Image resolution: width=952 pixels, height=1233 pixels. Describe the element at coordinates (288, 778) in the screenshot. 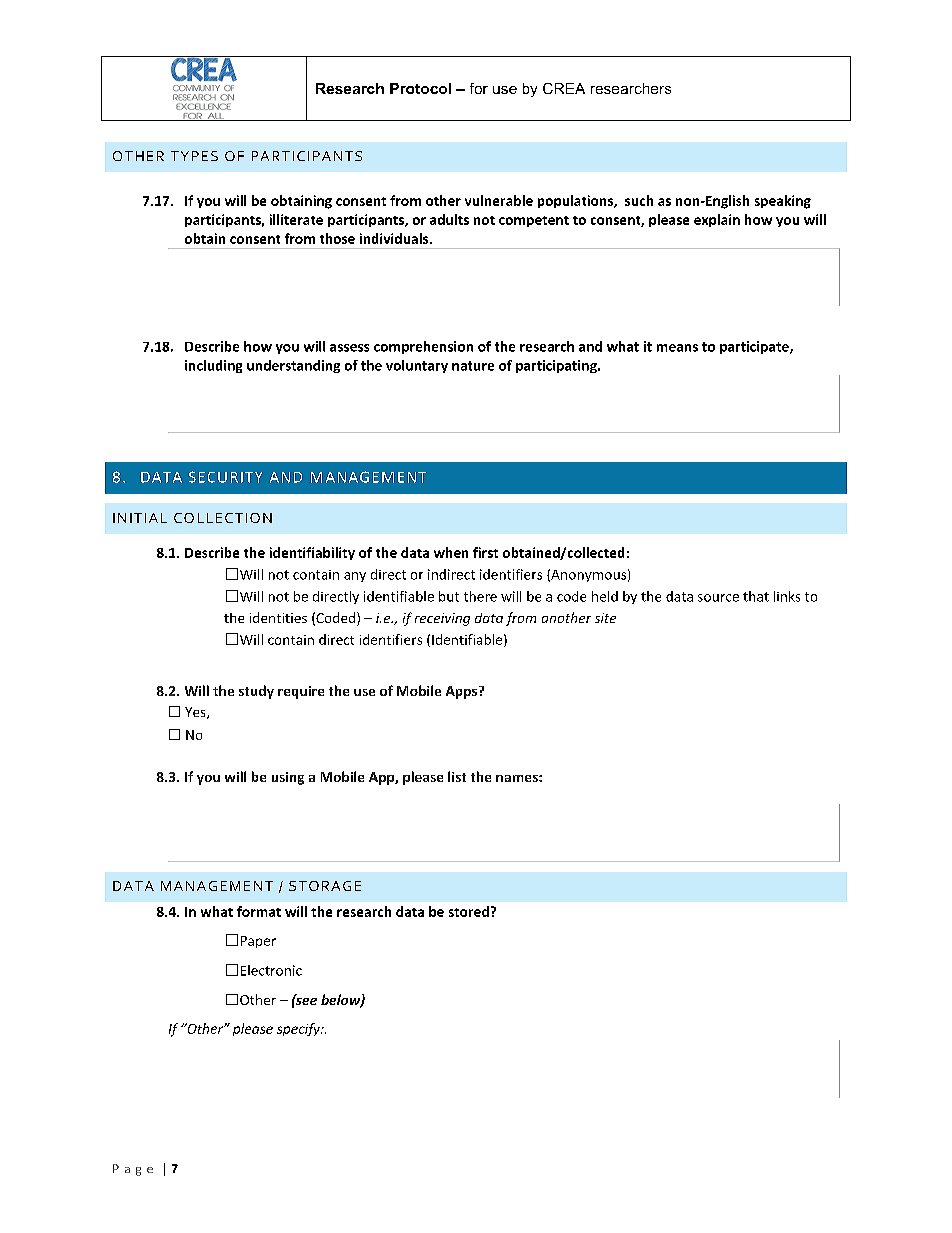

I see `using` at that location.
